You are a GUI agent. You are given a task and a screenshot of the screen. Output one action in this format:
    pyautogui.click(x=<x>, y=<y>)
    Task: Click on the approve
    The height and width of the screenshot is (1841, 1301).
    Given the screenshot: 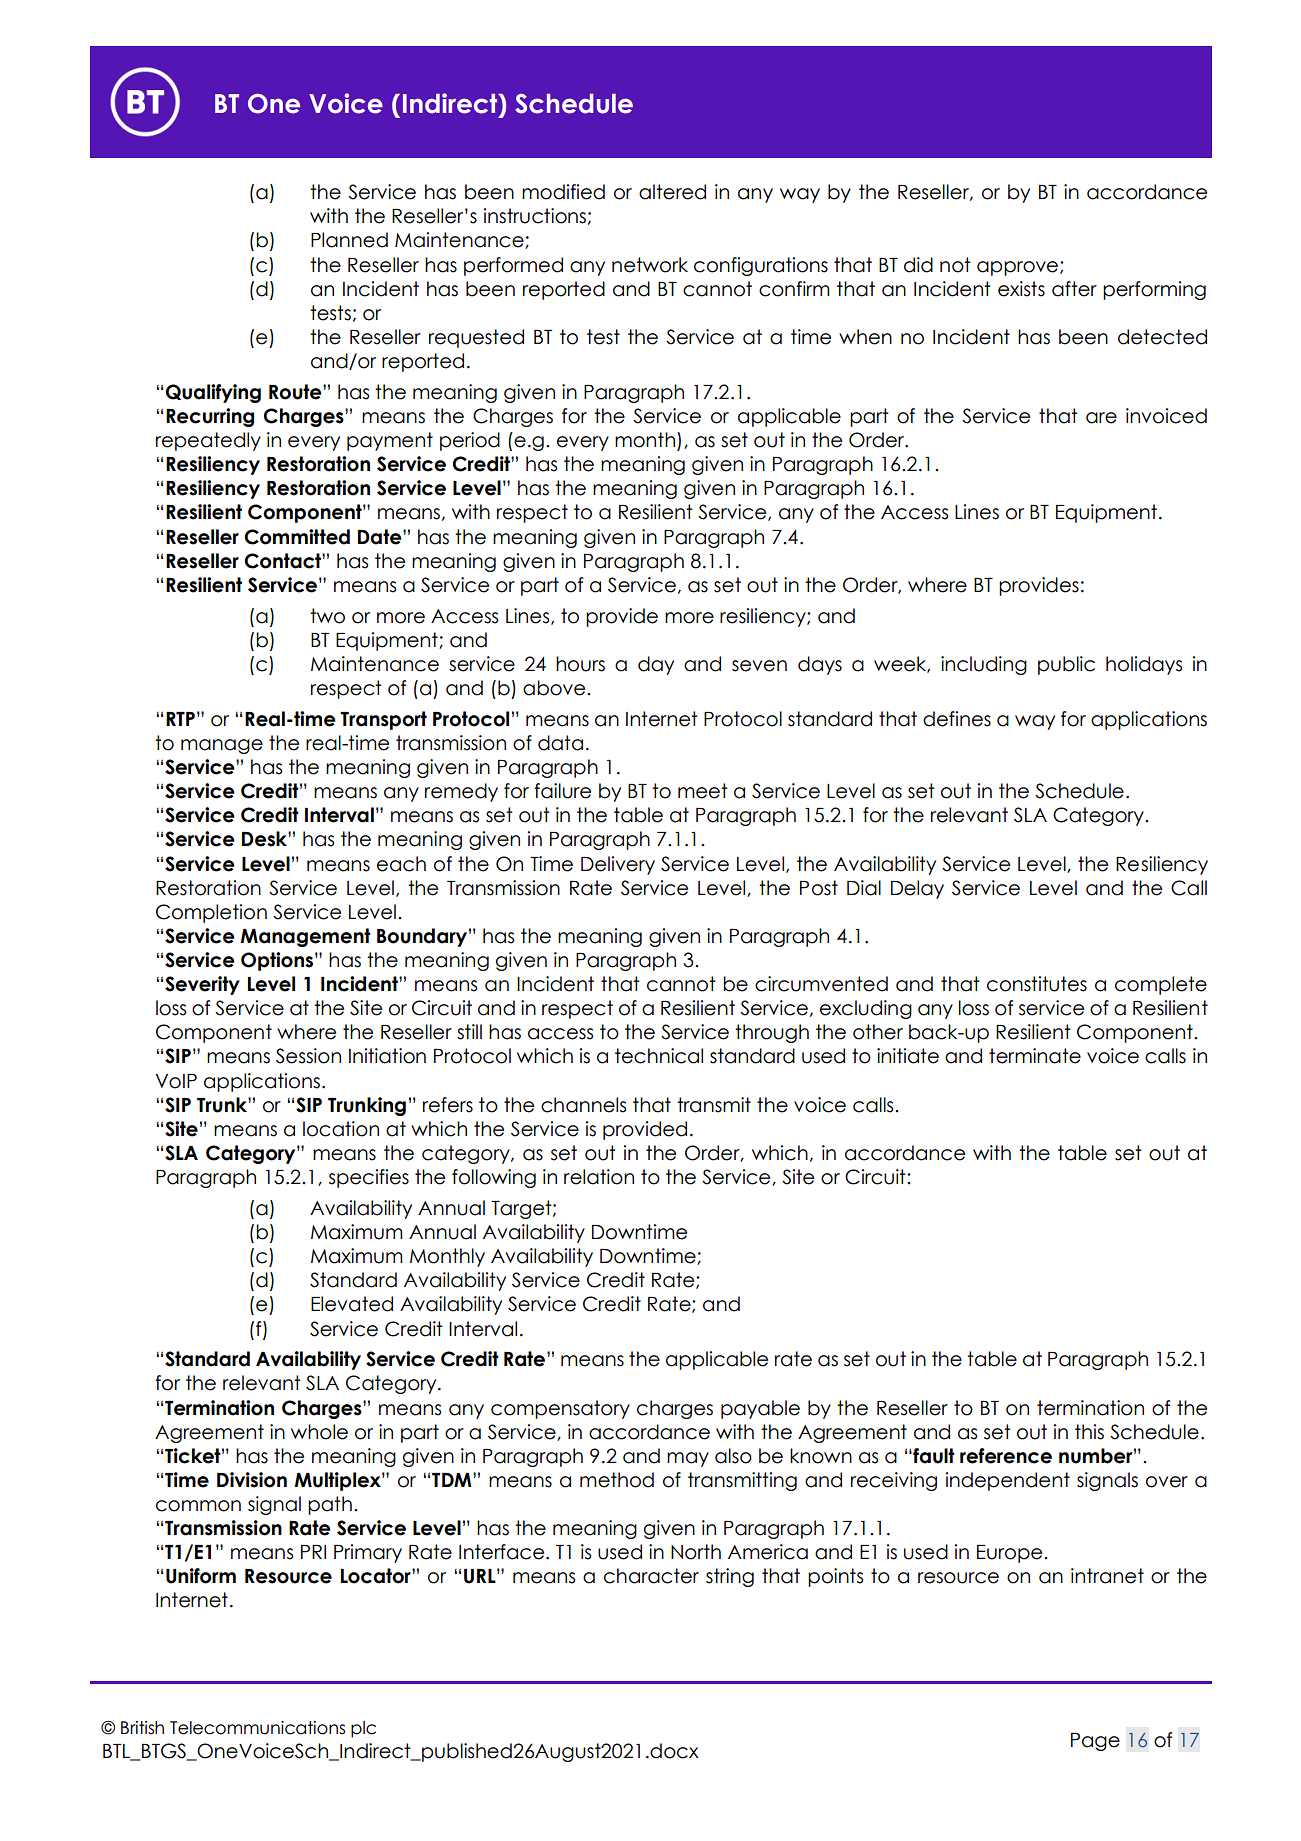 What is the action you would take?
    pyautogui.click(x=1019, y=268)
